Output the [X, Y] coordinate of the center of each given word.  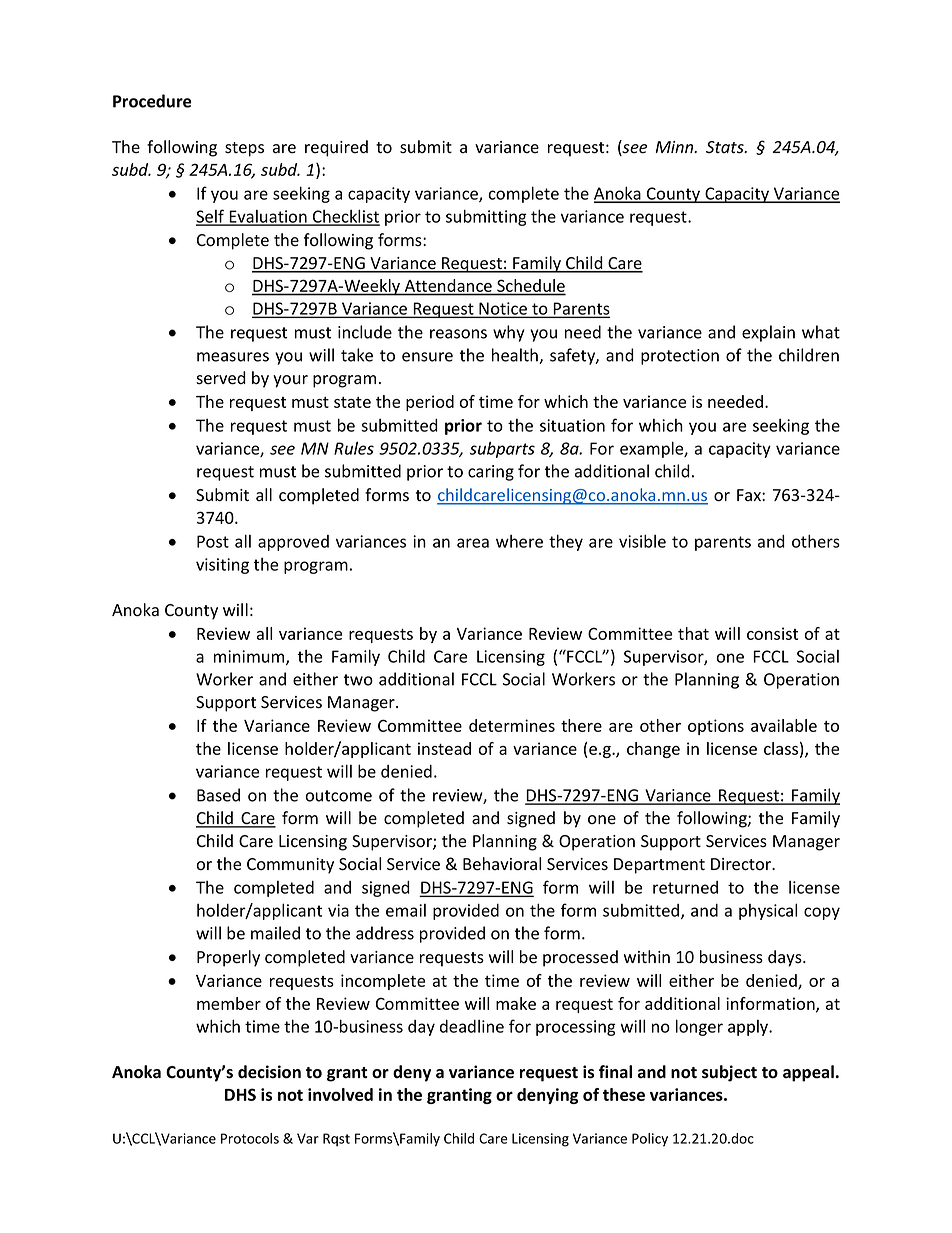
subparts [502, 449]
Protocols [250, 1138]
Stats [726, 147]
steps [244, 149]
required [336, 148]
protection [680, 357]
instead [444, 748]
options [716, 727]
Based [218, 795]
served [221, 378]
